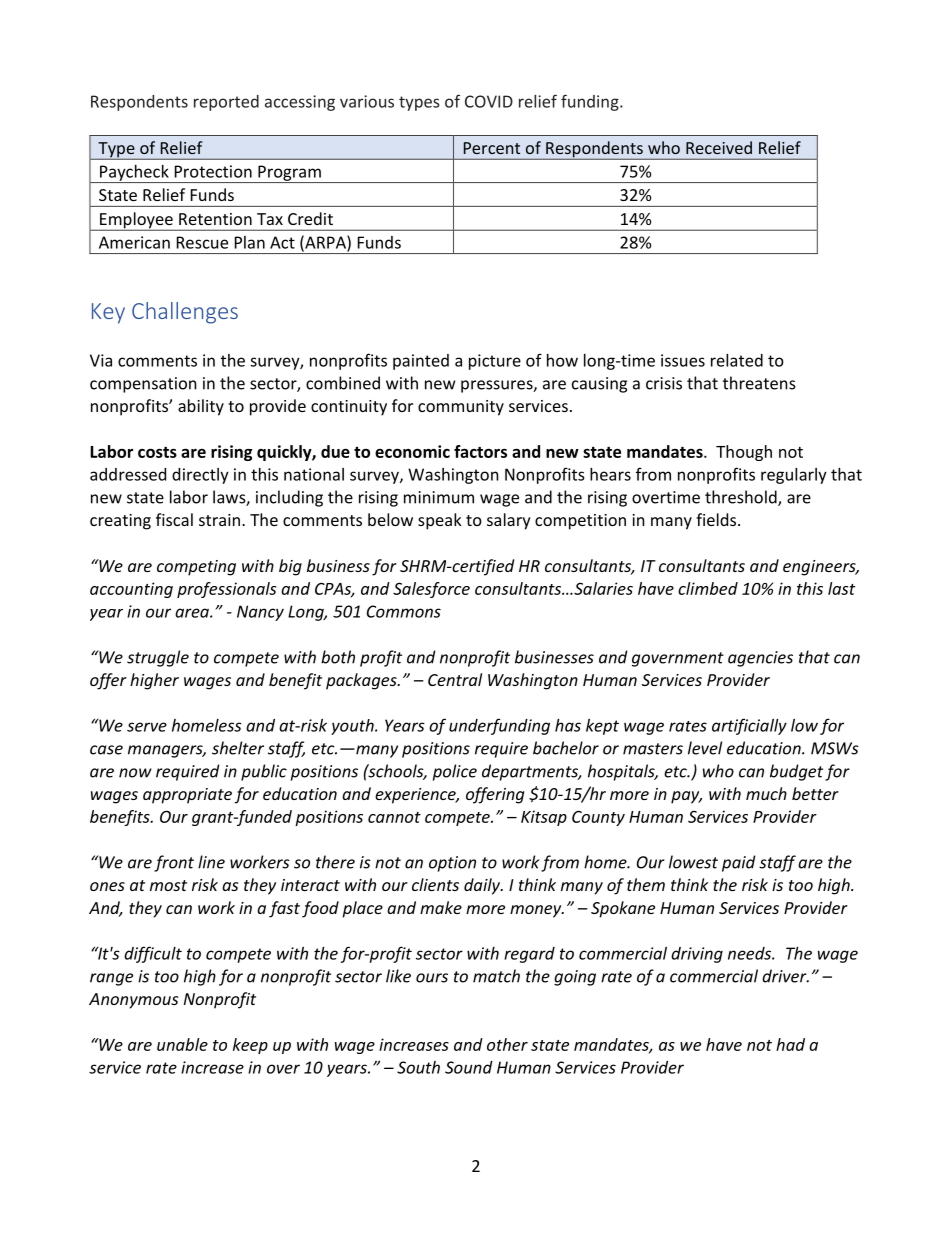 This screenshot has height=1233, width=952. Describe the element at coordinates (708, 588) in the screenshot. I see `climbed` at that location.
